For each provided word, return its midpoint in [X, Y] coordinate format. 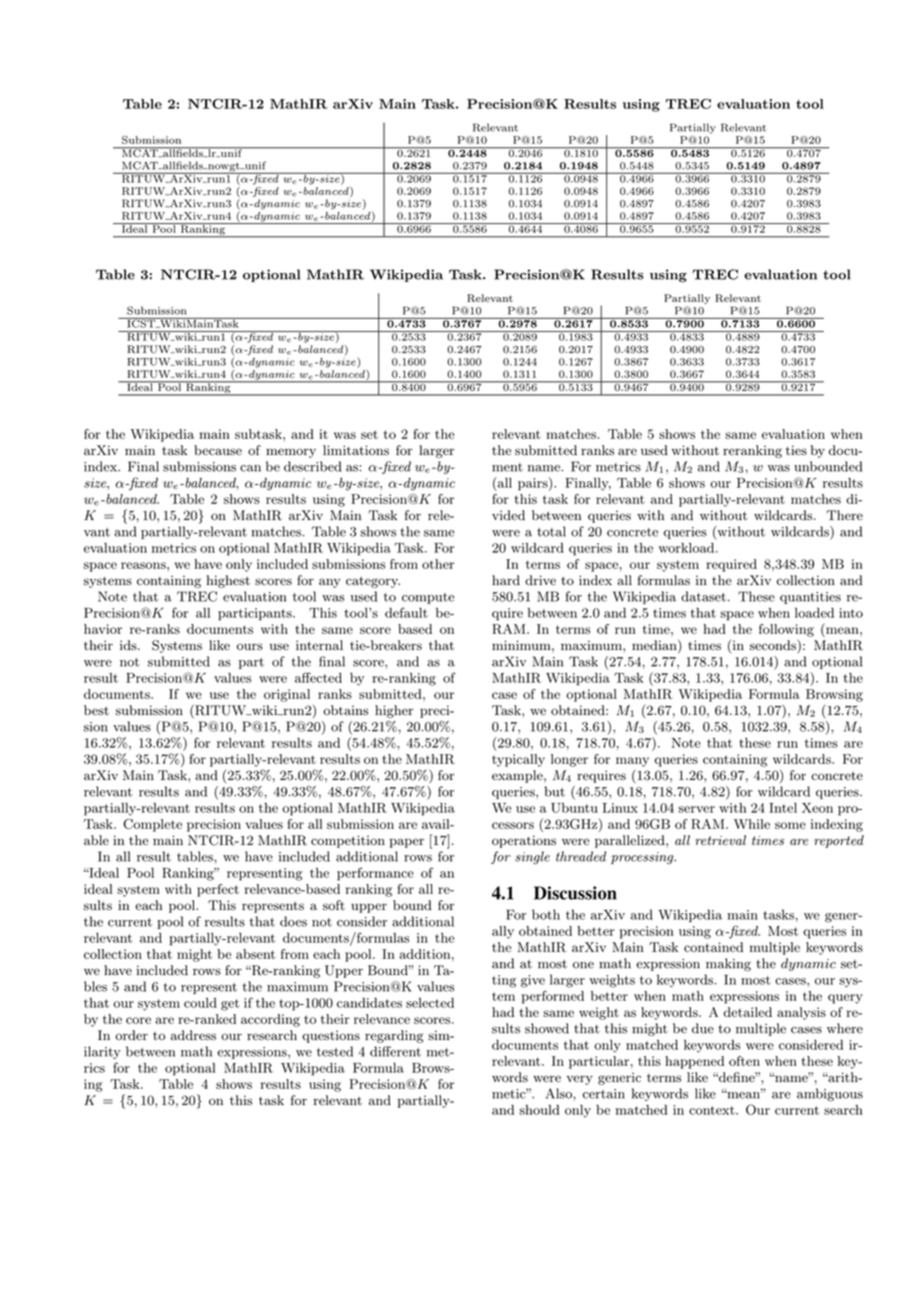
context [713, 1110]
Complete [152, 825]
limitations [356, 450]
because [218, 450]
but [555, 791]
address [193, 1035]
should [539, 1110]
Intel [783, 808]
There [845, 515]
